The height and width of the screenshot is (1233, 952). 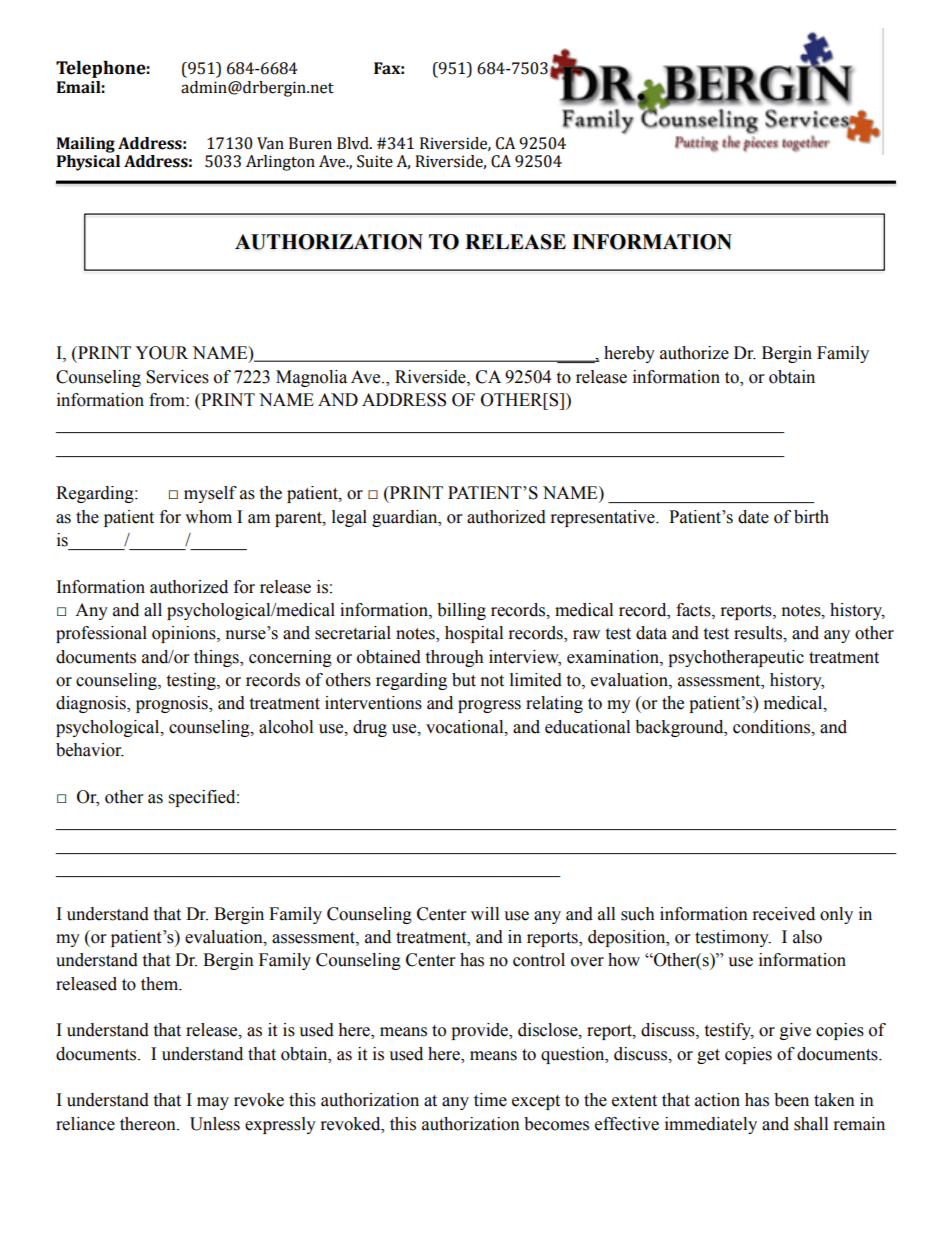 What do you see at coordinates (88, 163) in the screenshot?
I see `Physical` at bounding box center [88, 163].
